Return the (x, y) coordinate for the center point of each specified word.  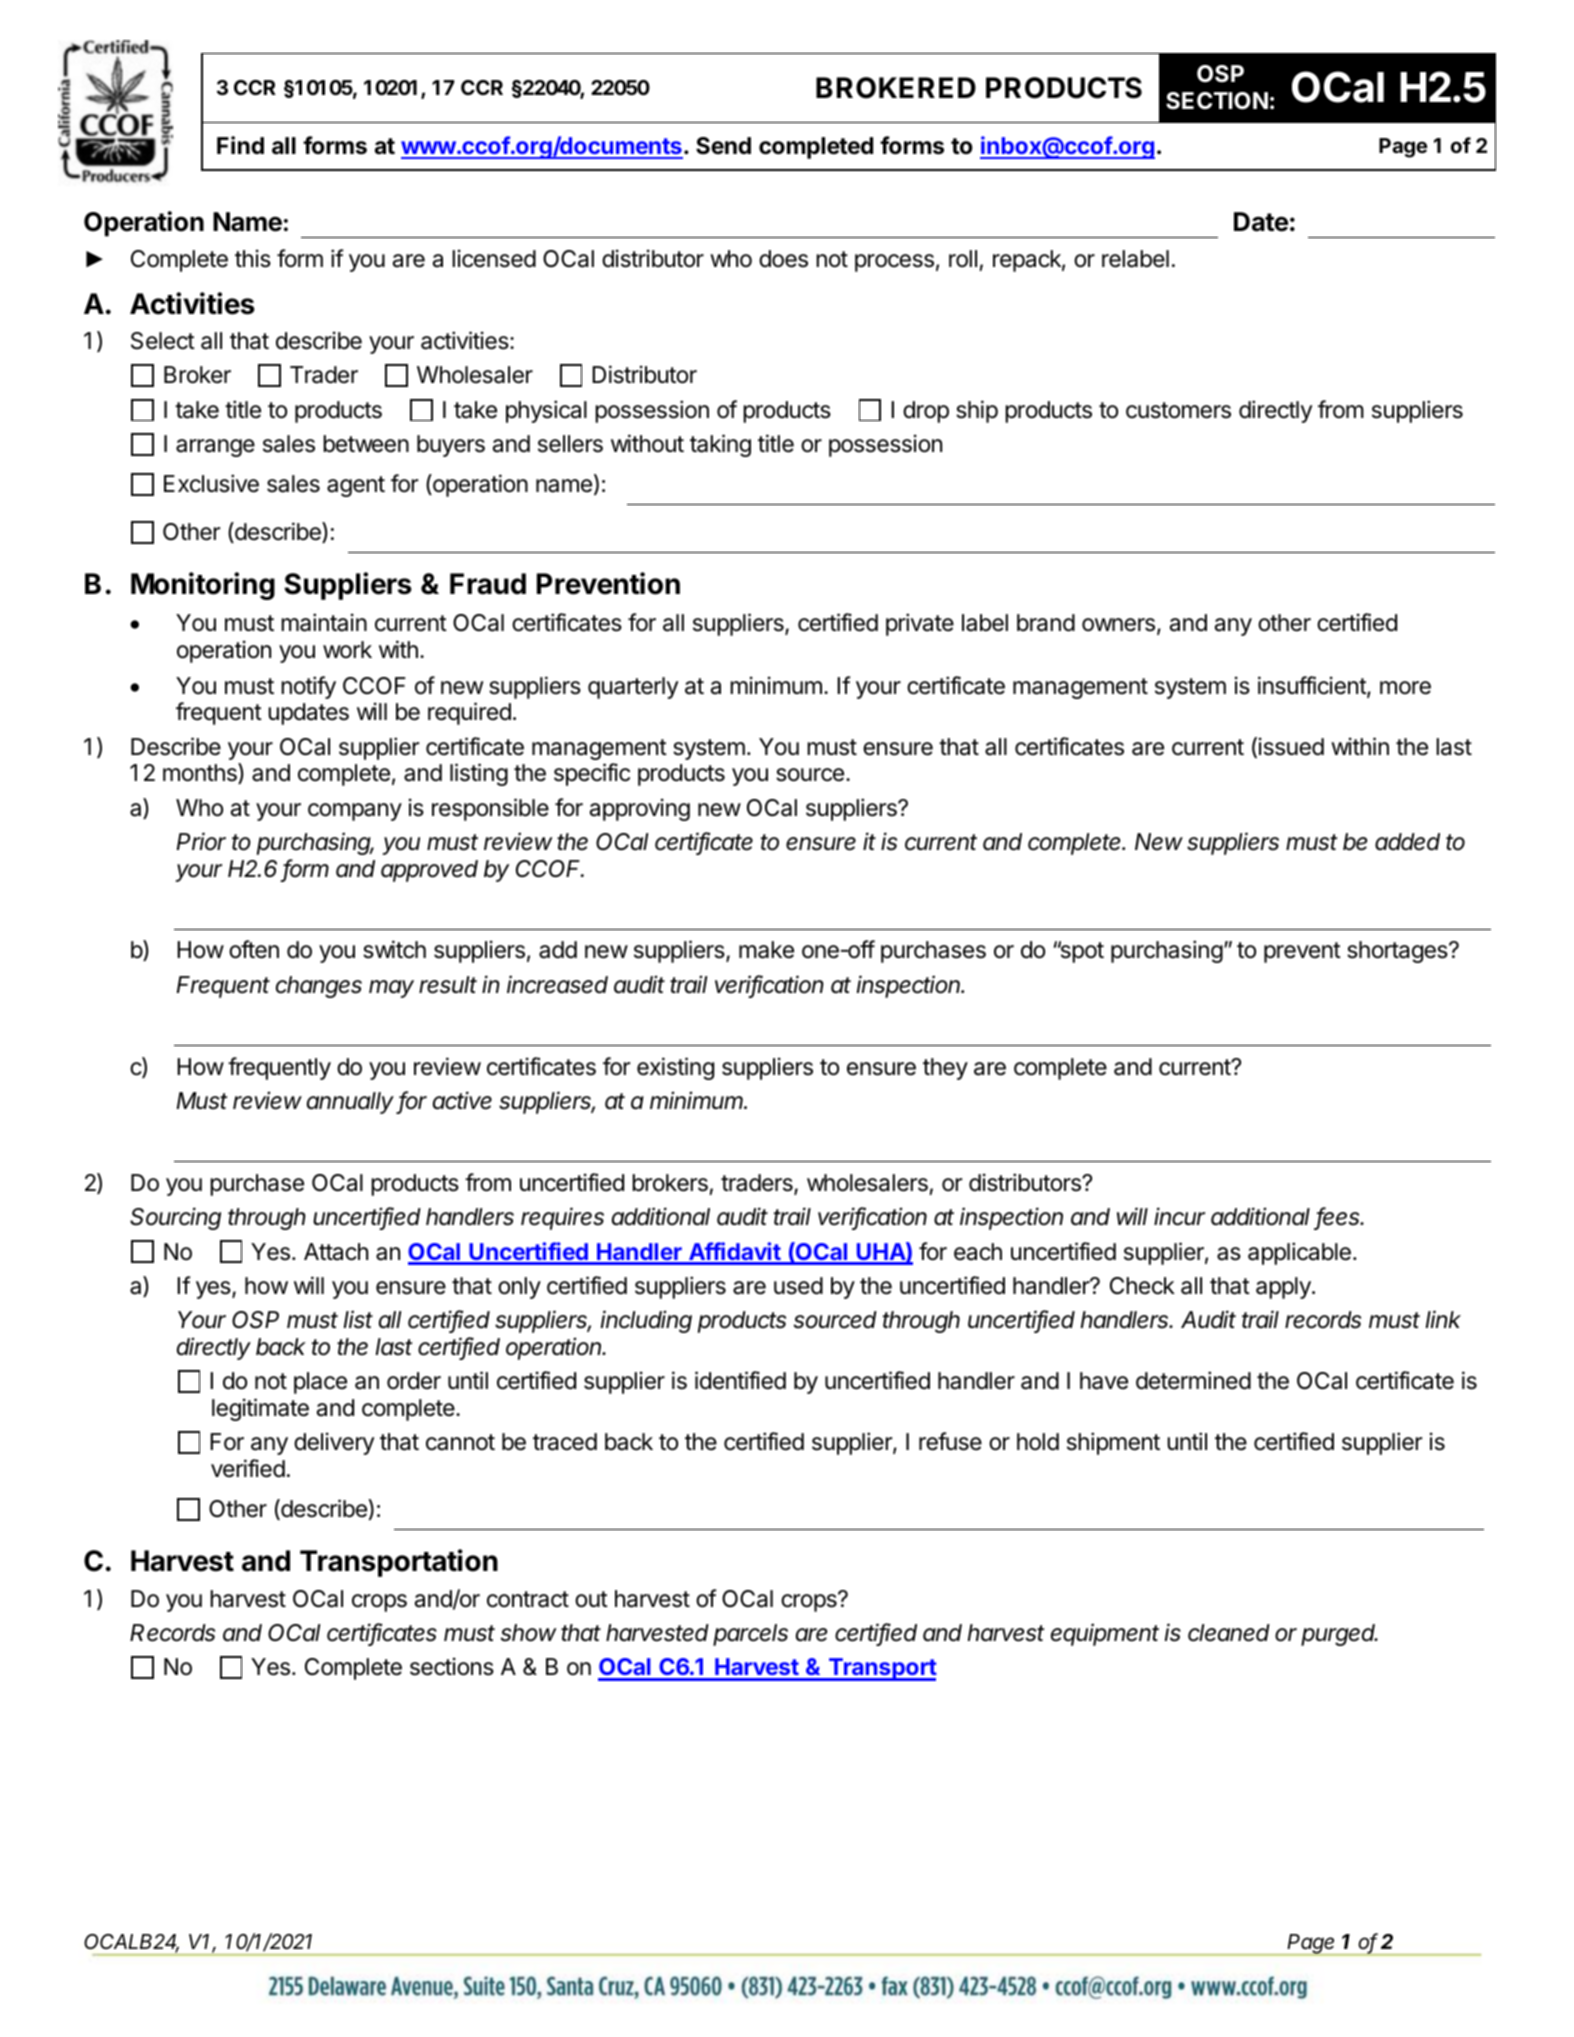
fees (1339, 1218)
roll (963, 259)
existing (675, 1068)
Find (240, 145)
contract (528, 1599)
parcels (750, 1635)
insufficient (1313, 686)
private (920, 624)
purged (1339, 1635)
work (347, 649)
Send (723, 146)
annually (352, 1103)
